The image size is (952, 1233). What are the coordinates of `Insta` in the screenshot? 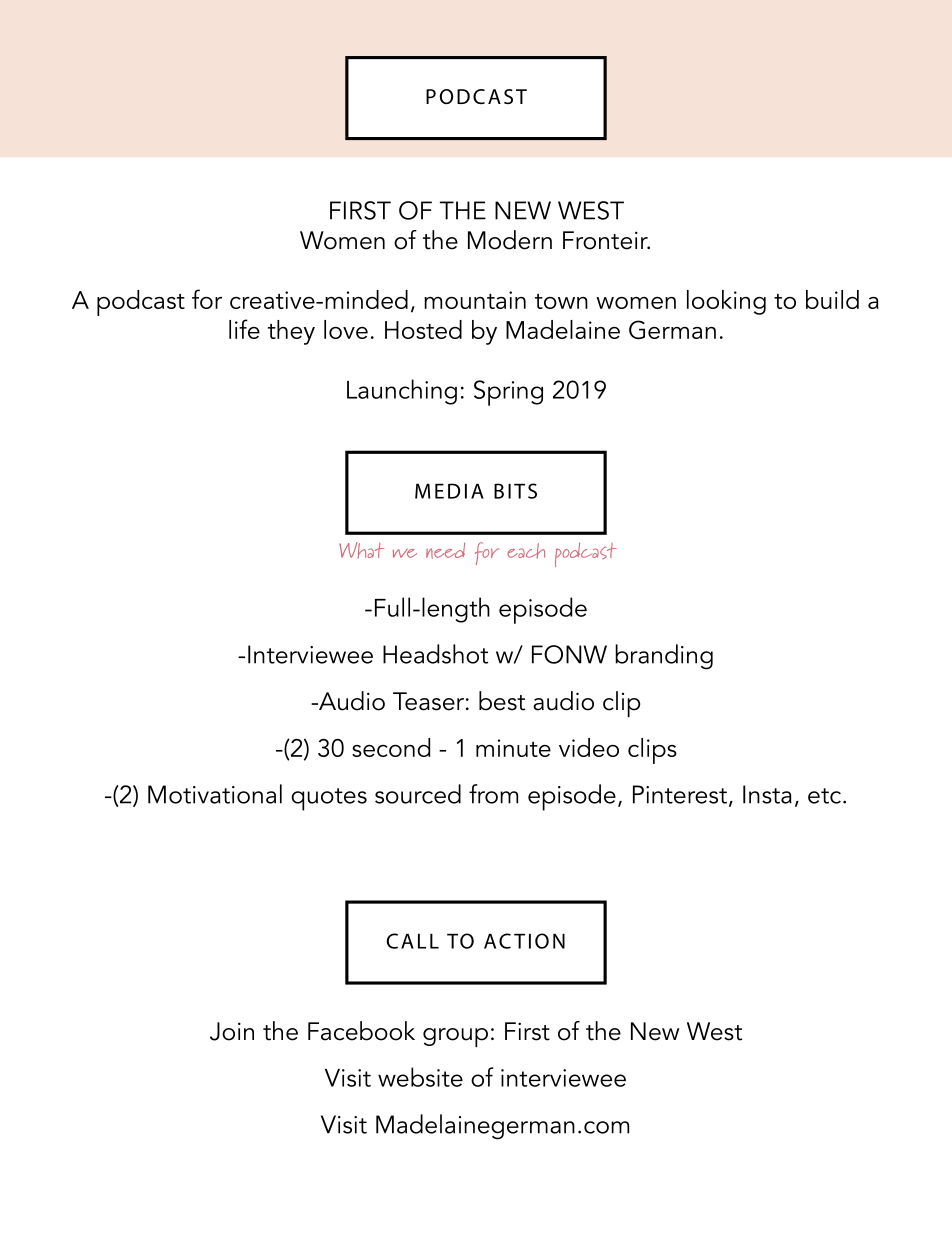 It's located at (767, 794).
